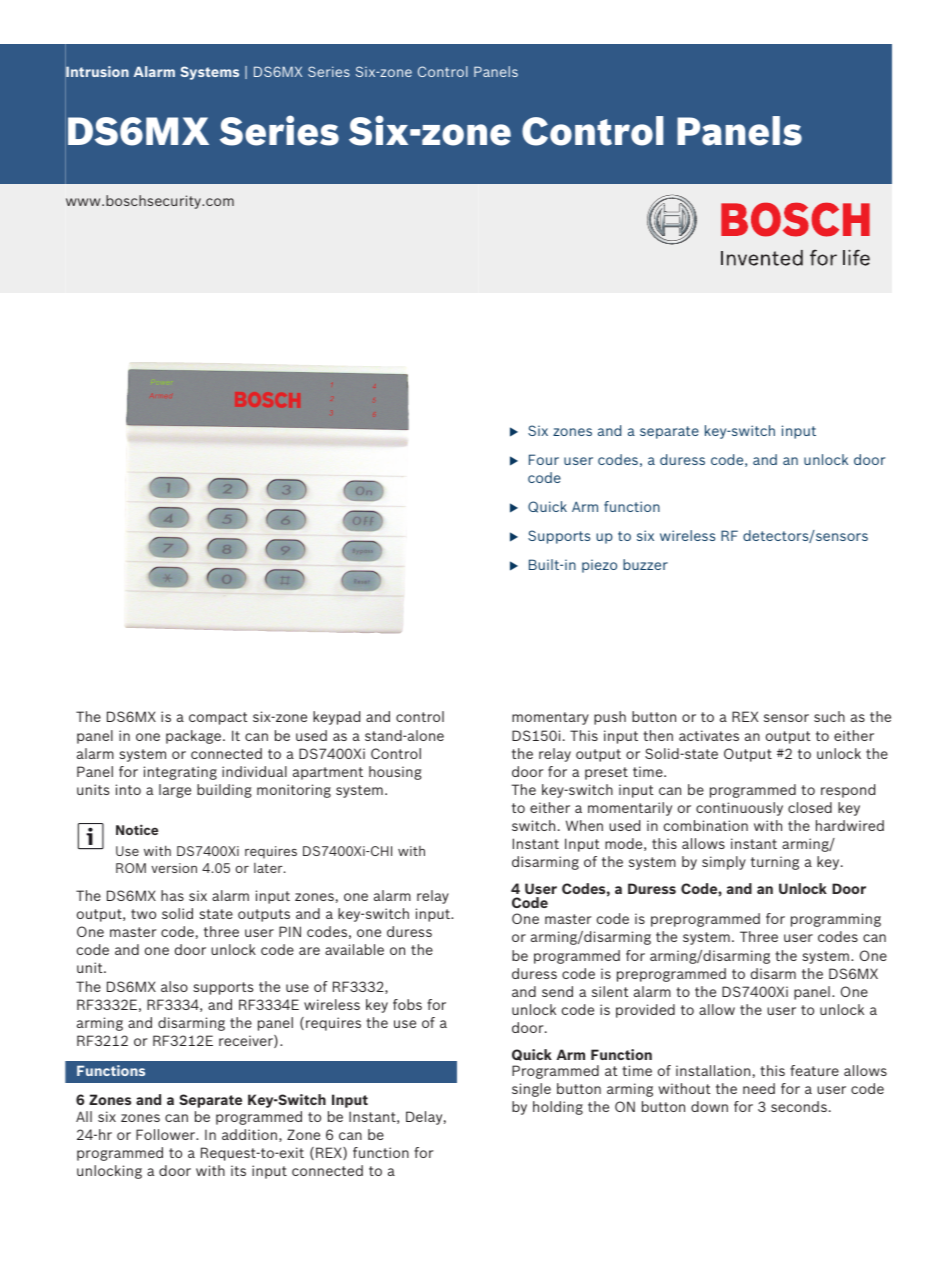  Describe the element at coordinates (544, 459) in the image. I see `Four` at that location.
